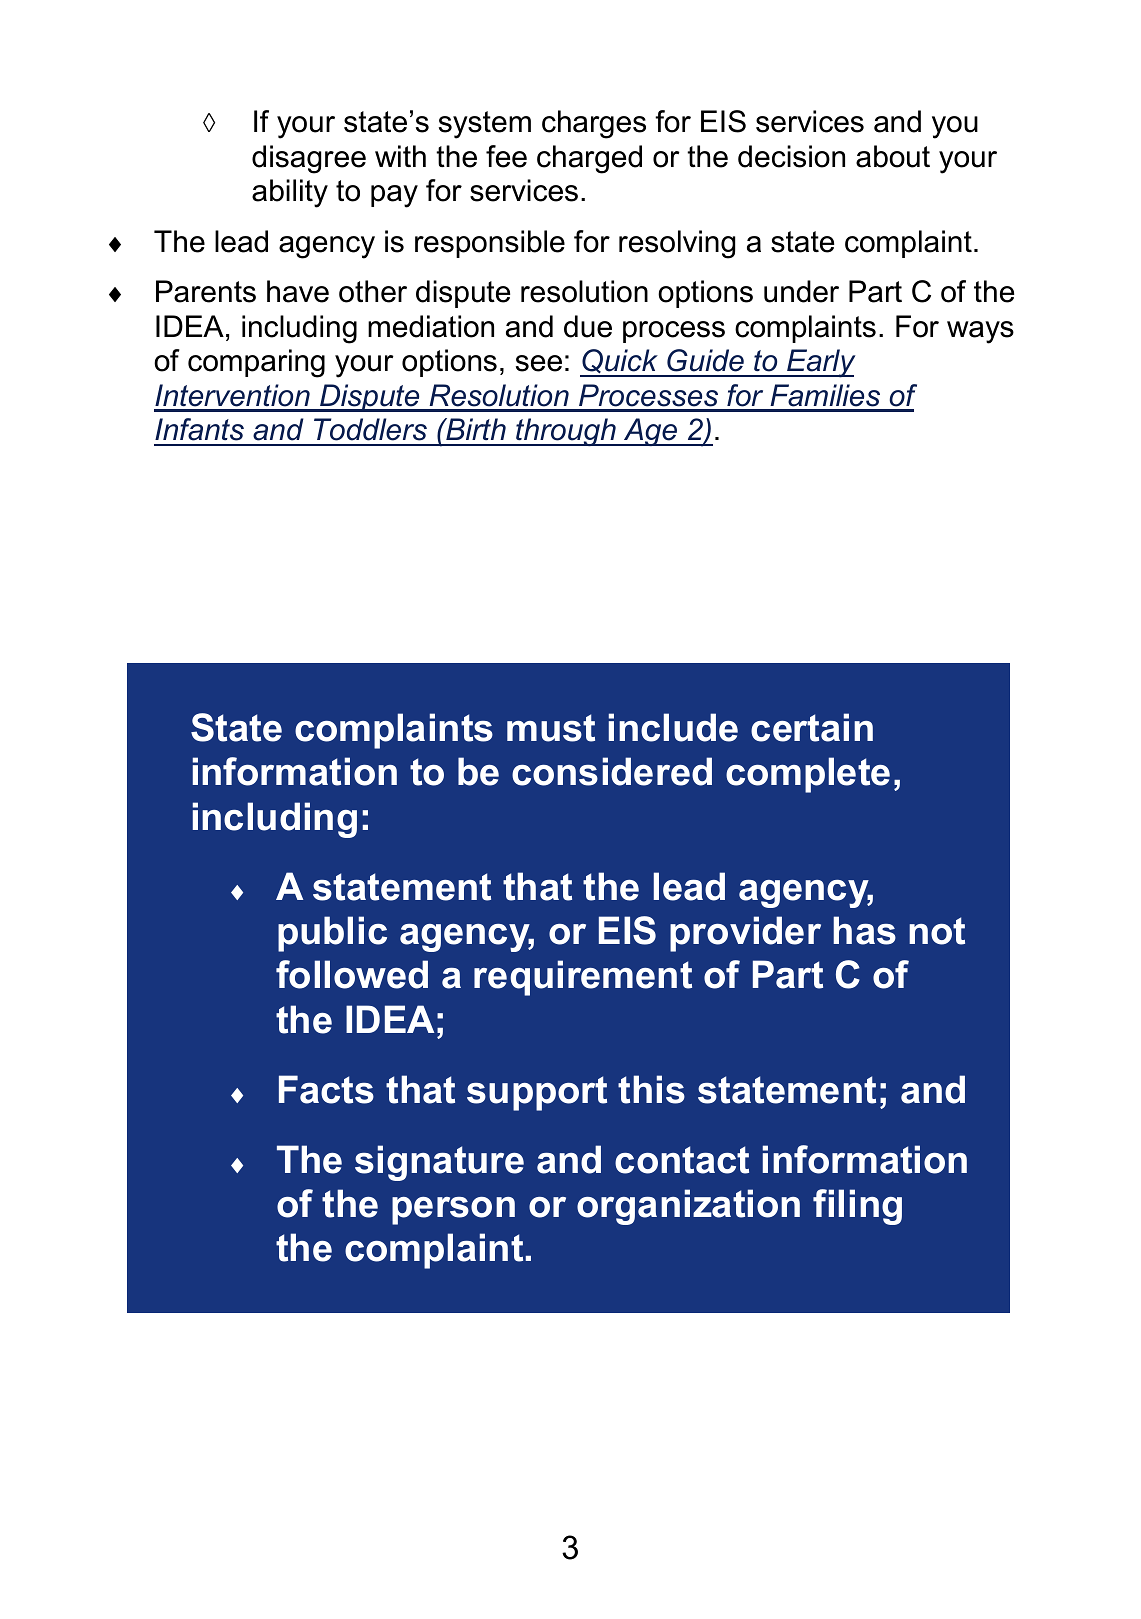 The width and height of the image is (1141, 1619). Describe the element at coordinates (893, 156) in the image. I see `about` at that location.
